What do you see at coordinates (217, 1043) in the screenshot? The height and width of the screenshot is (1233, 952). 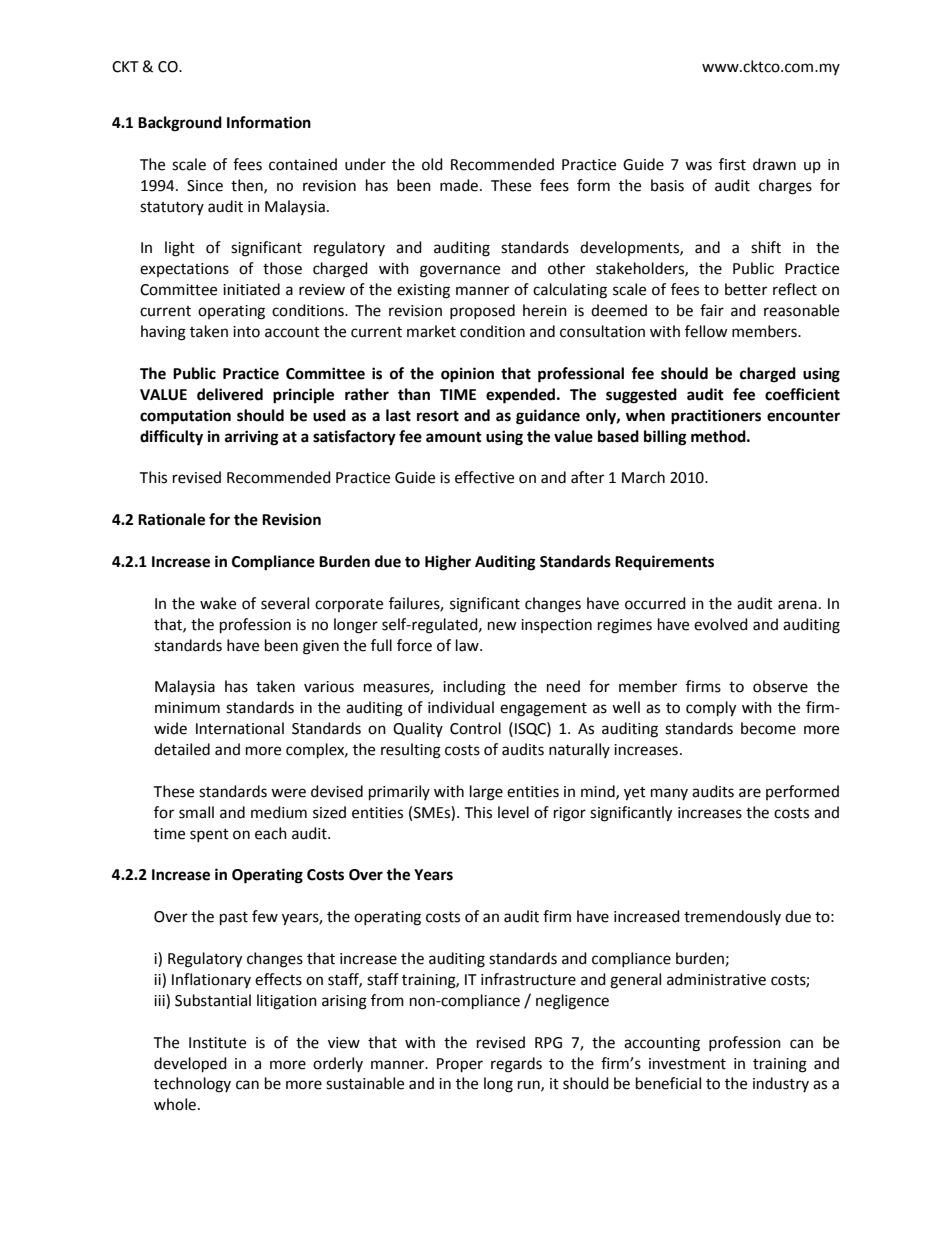 I see `Institute` at bounding box center [217, 1043].
